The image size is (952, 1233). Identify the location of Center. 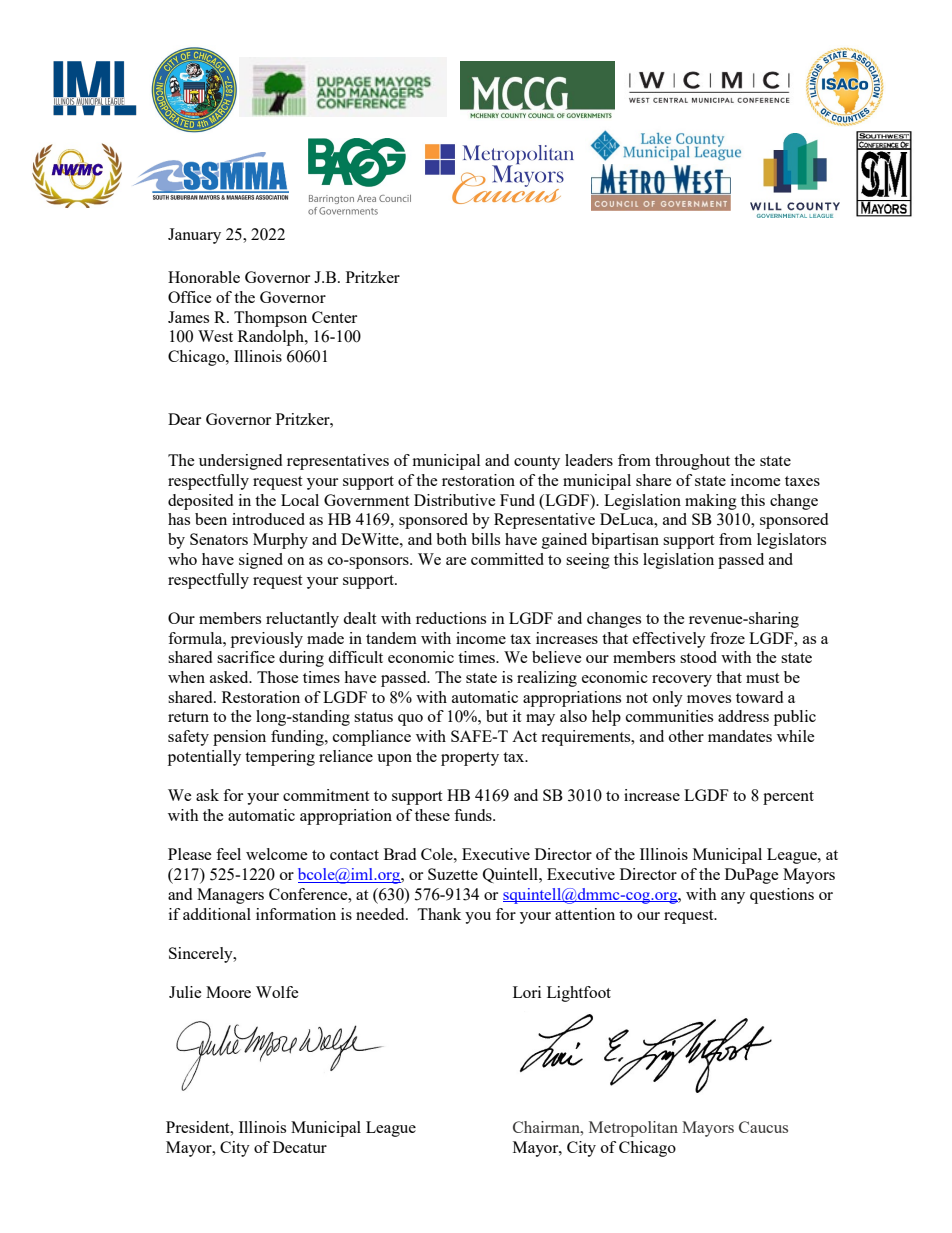
(334, 317).
